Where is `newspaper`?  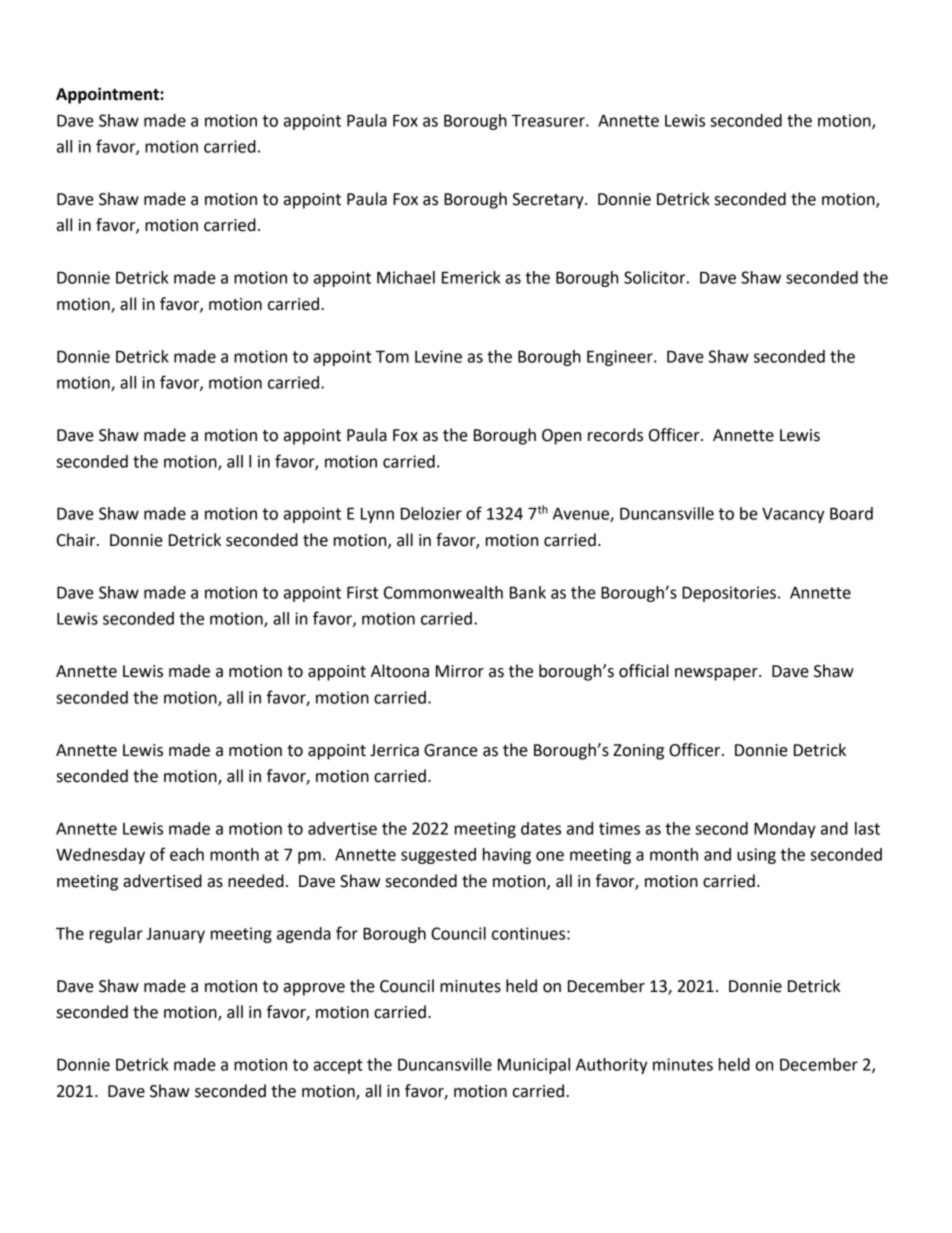
newspaper is located at coordinates (717, 674).
